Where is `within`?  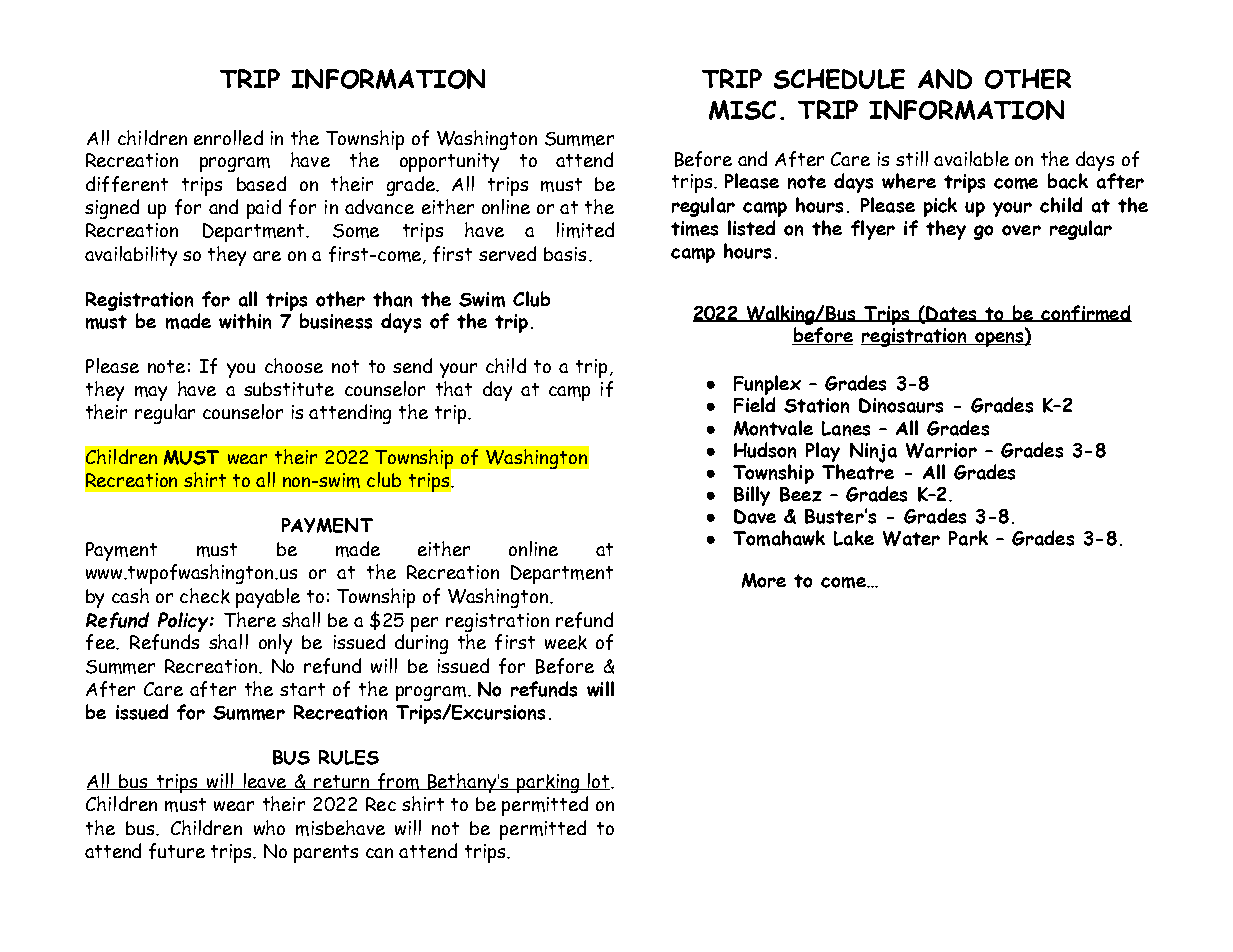 within is located at coordinates (245, 321).
